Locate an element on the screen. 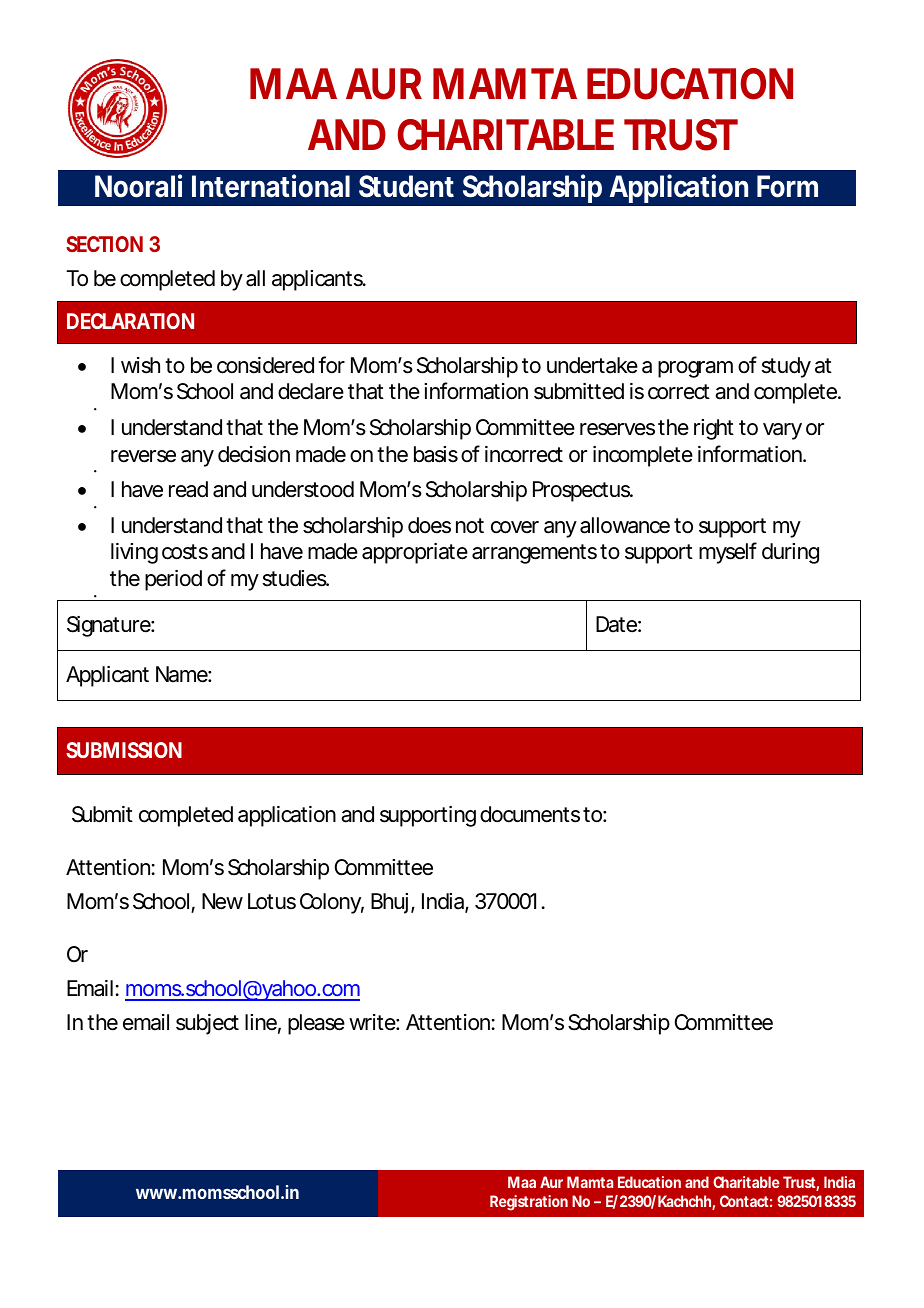 The image size is (924, 1308). program is located at coordinates (695, 369).
